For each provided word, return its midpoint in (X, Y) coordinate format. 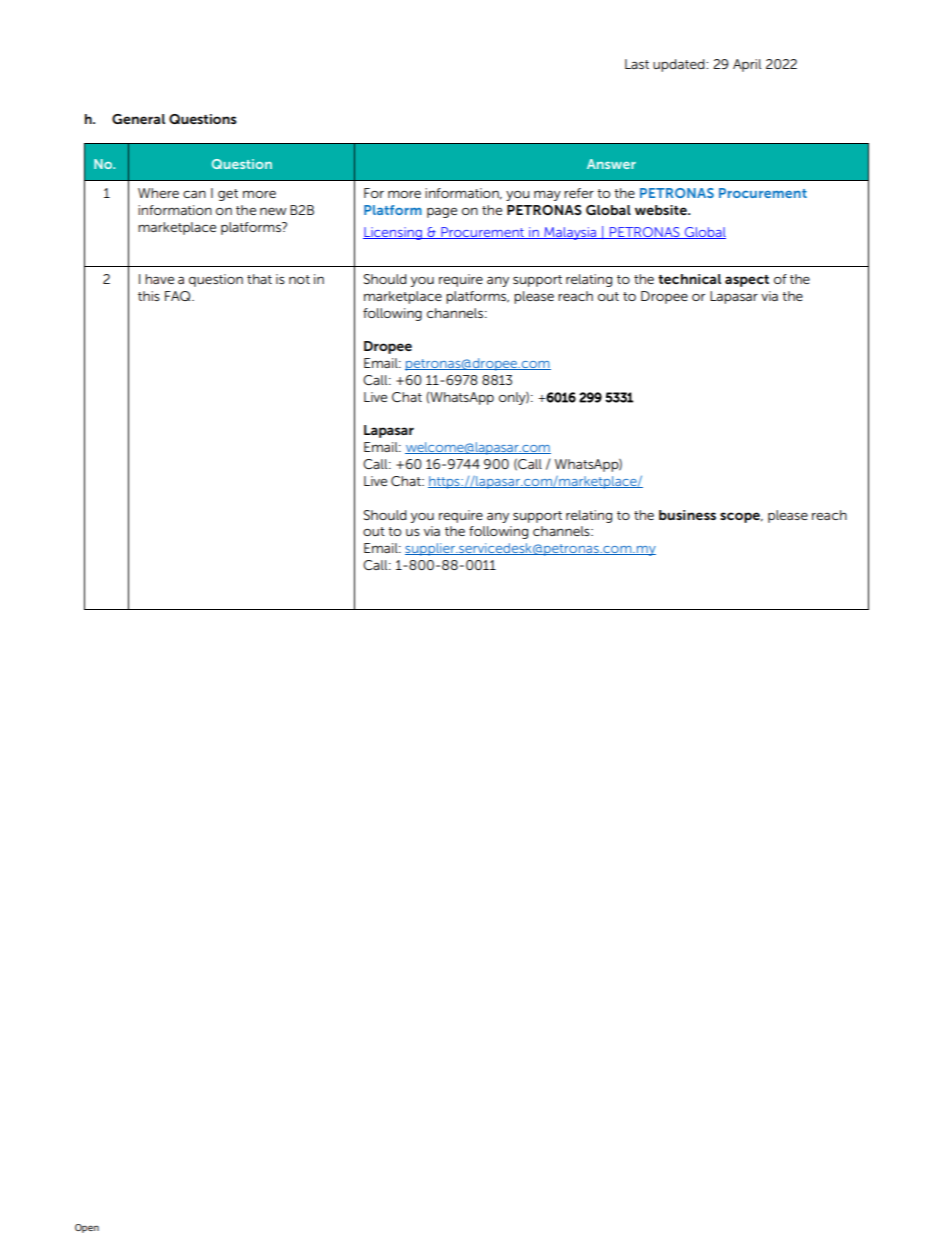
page (442, 212)
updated (680, 65)
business (687, 515)
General (138, 119)
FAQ (179, 296)
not (299, 279)
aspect (747, 281)
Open (87, 1228)
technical (689, 279)
